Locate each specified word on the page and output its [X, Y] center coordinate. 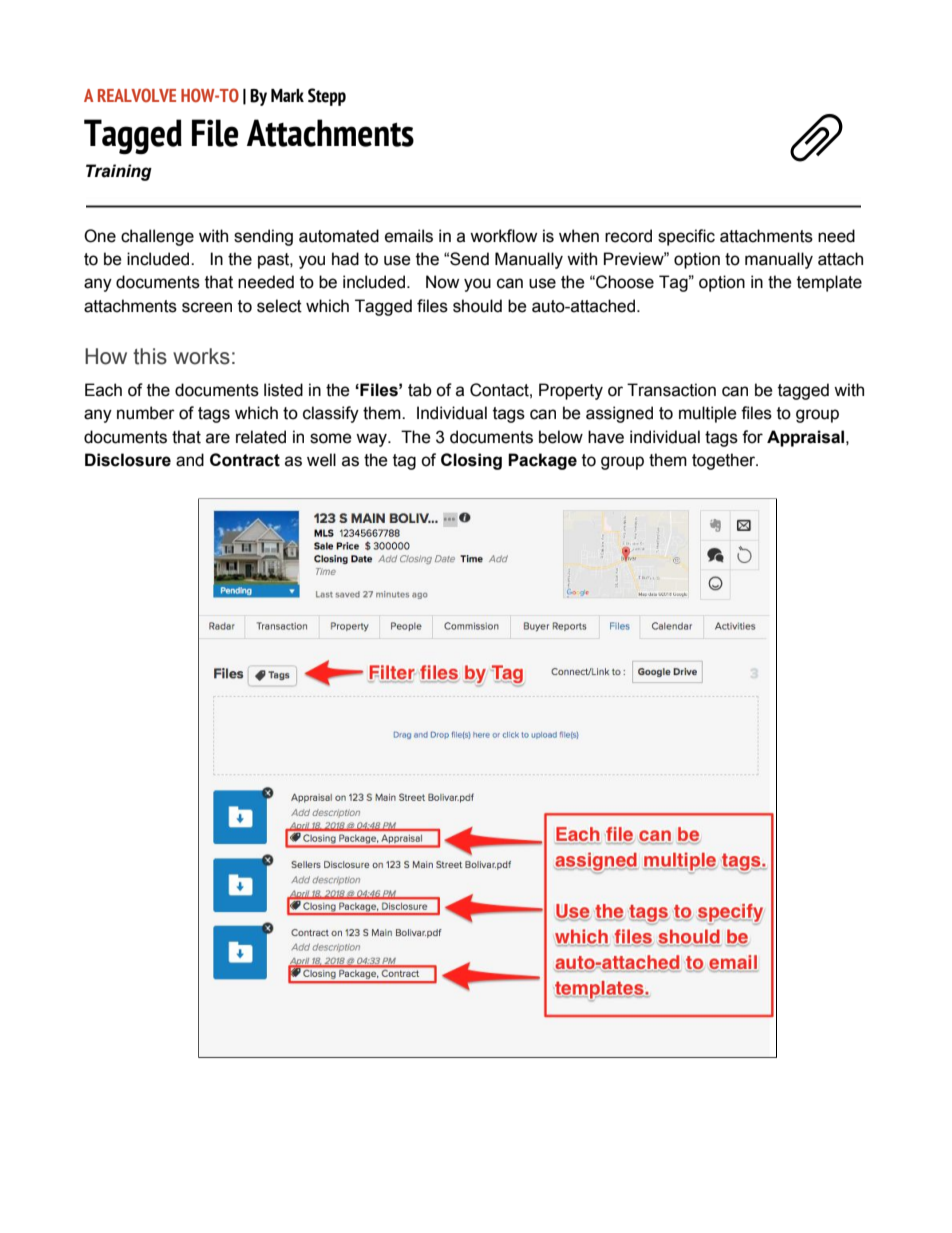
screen [207, 307]
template [829, 283]
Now [442, 282]
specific [686, 237]
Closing [471, 461]
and [190, 460]
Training [119, 172]
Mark [287, 95]
